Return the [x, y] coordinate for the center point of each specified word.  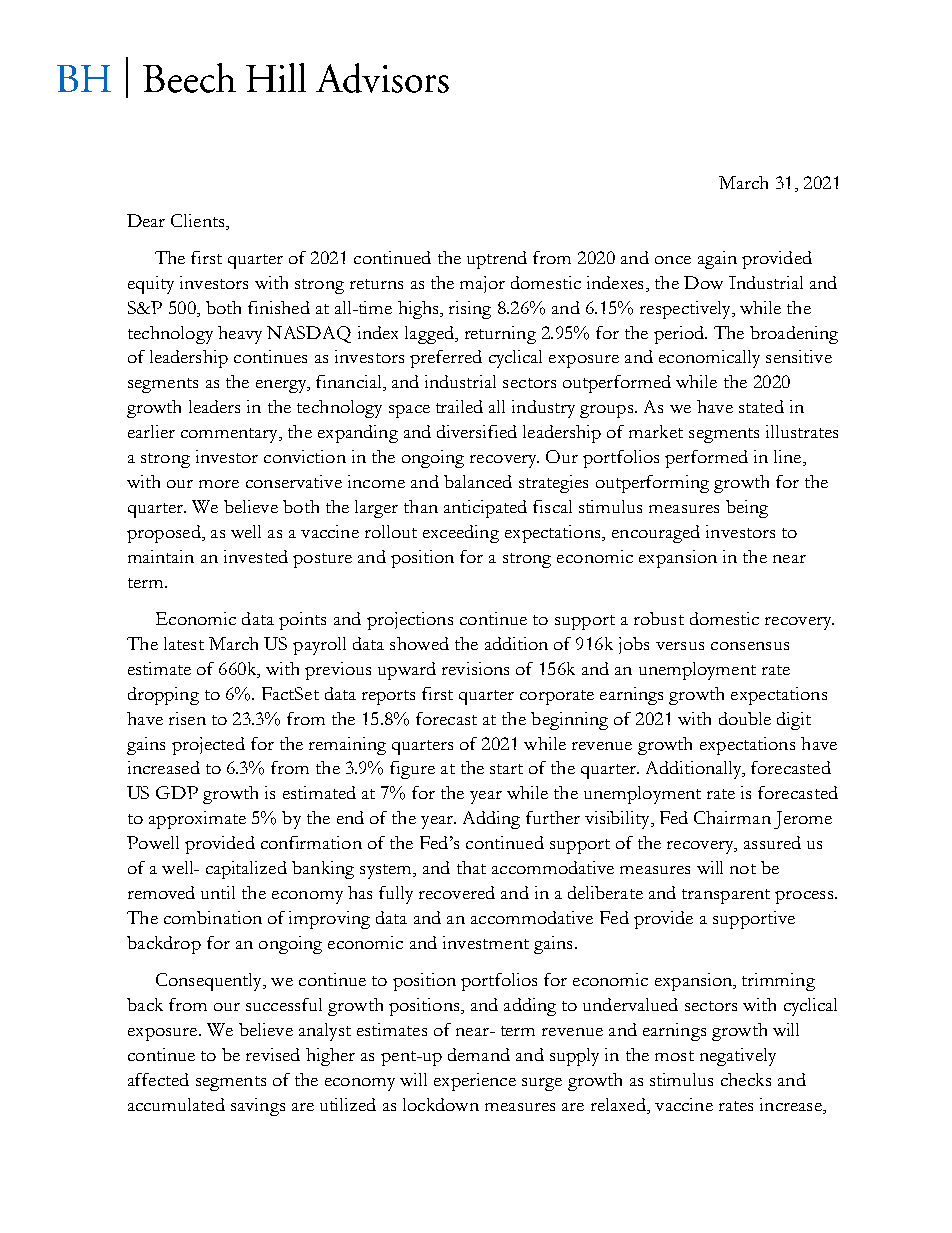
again [717, 260]
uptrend [497, 260]
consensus [750, 646]
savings [258, 1107]
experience [475, 1082]
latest [184, 643]
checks [746, 1079]
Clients [199, 220]
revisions [475, 668]
